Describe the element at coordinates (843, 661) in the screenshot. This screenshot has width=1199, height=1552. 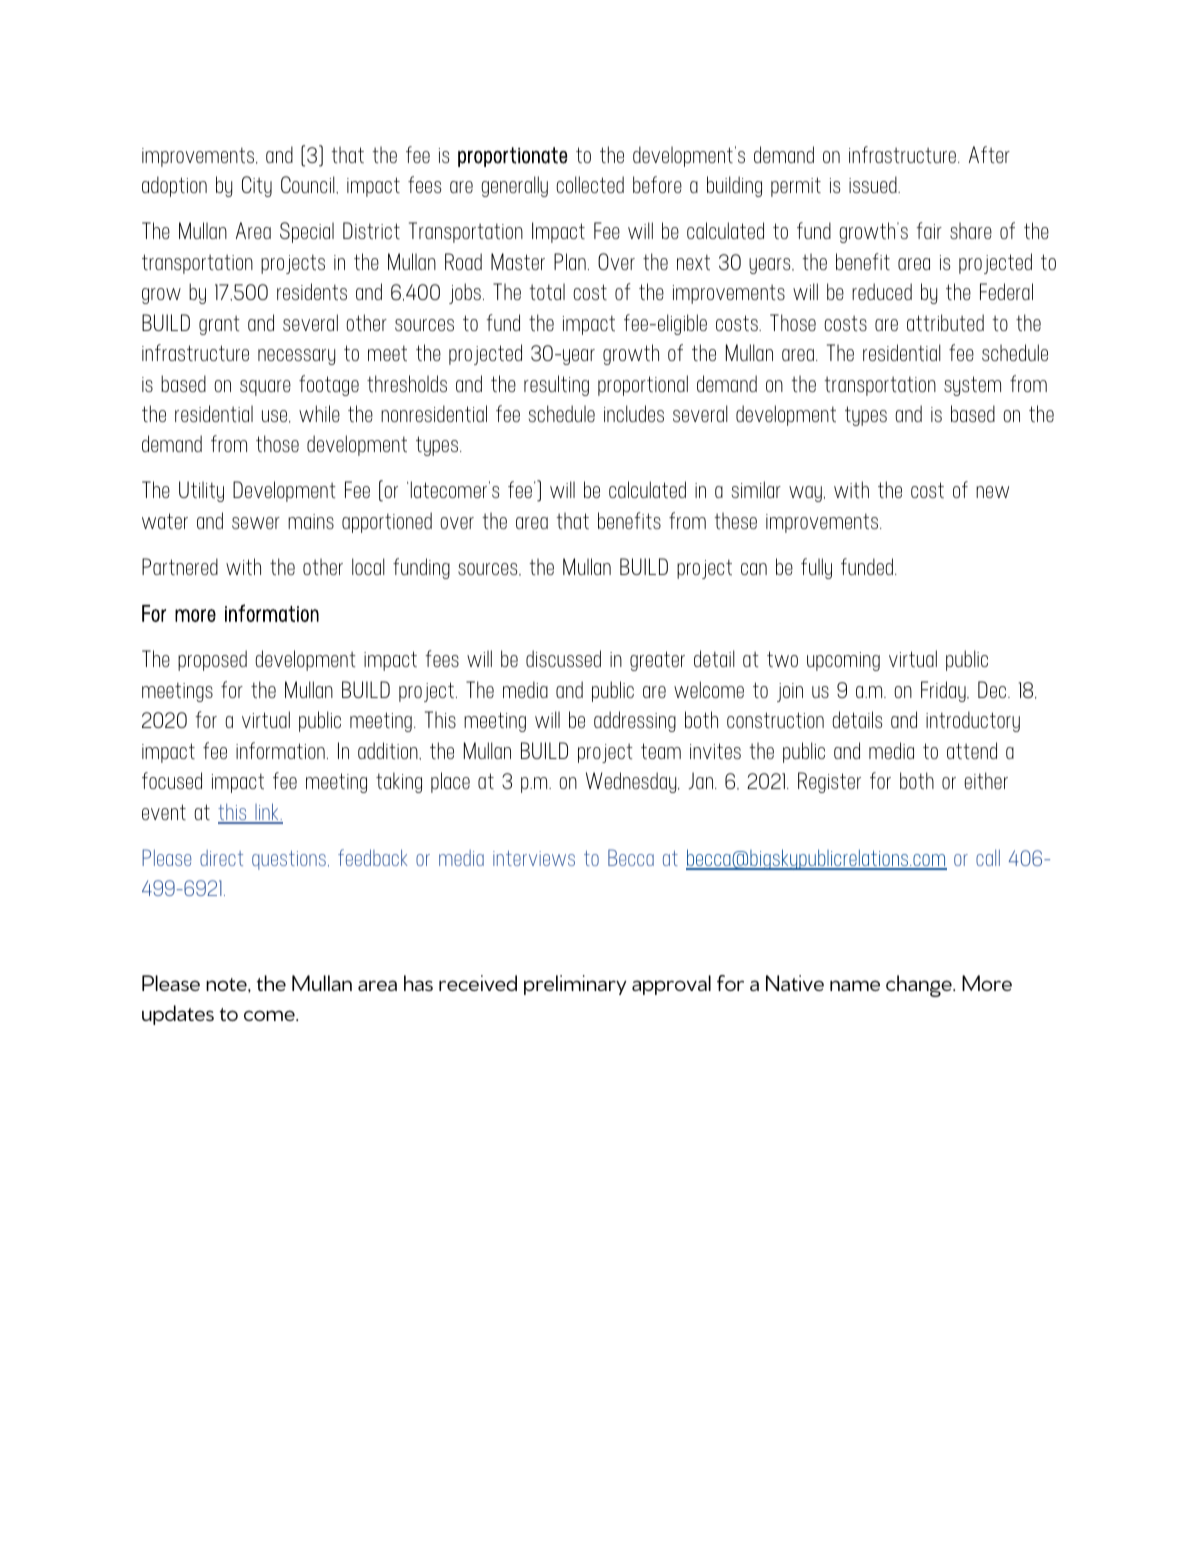
I see `upcoming` at that location.
